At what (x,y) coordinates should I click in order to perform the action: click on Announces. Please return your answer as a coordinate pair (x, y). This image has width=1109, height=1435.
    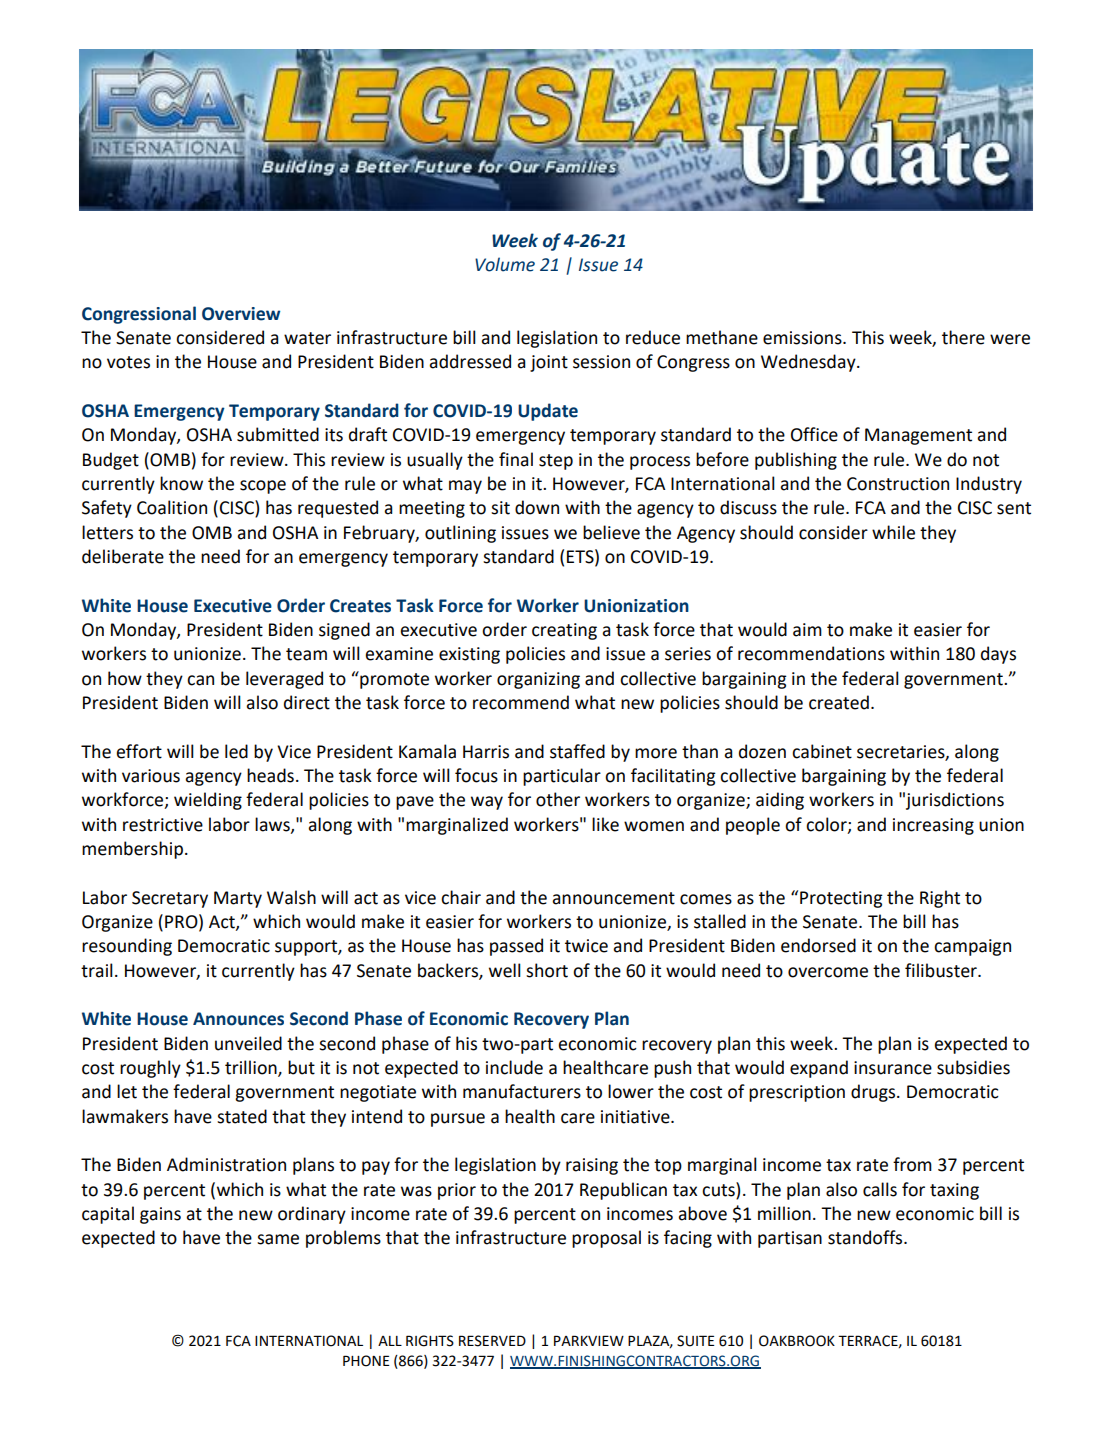
    Looking at the image, I should click on (238, 1019).
